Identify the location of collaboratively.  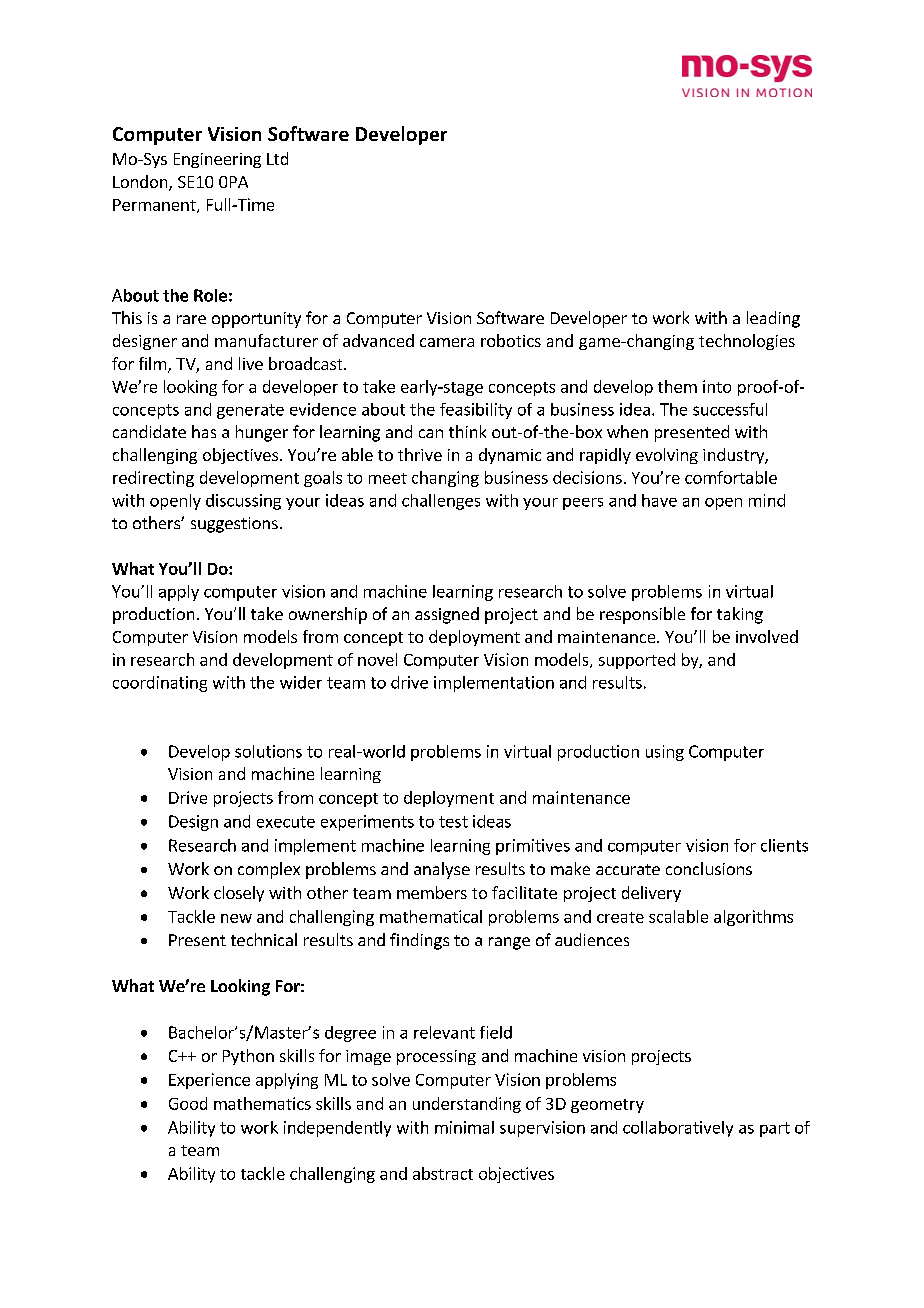
(678, 1129).
